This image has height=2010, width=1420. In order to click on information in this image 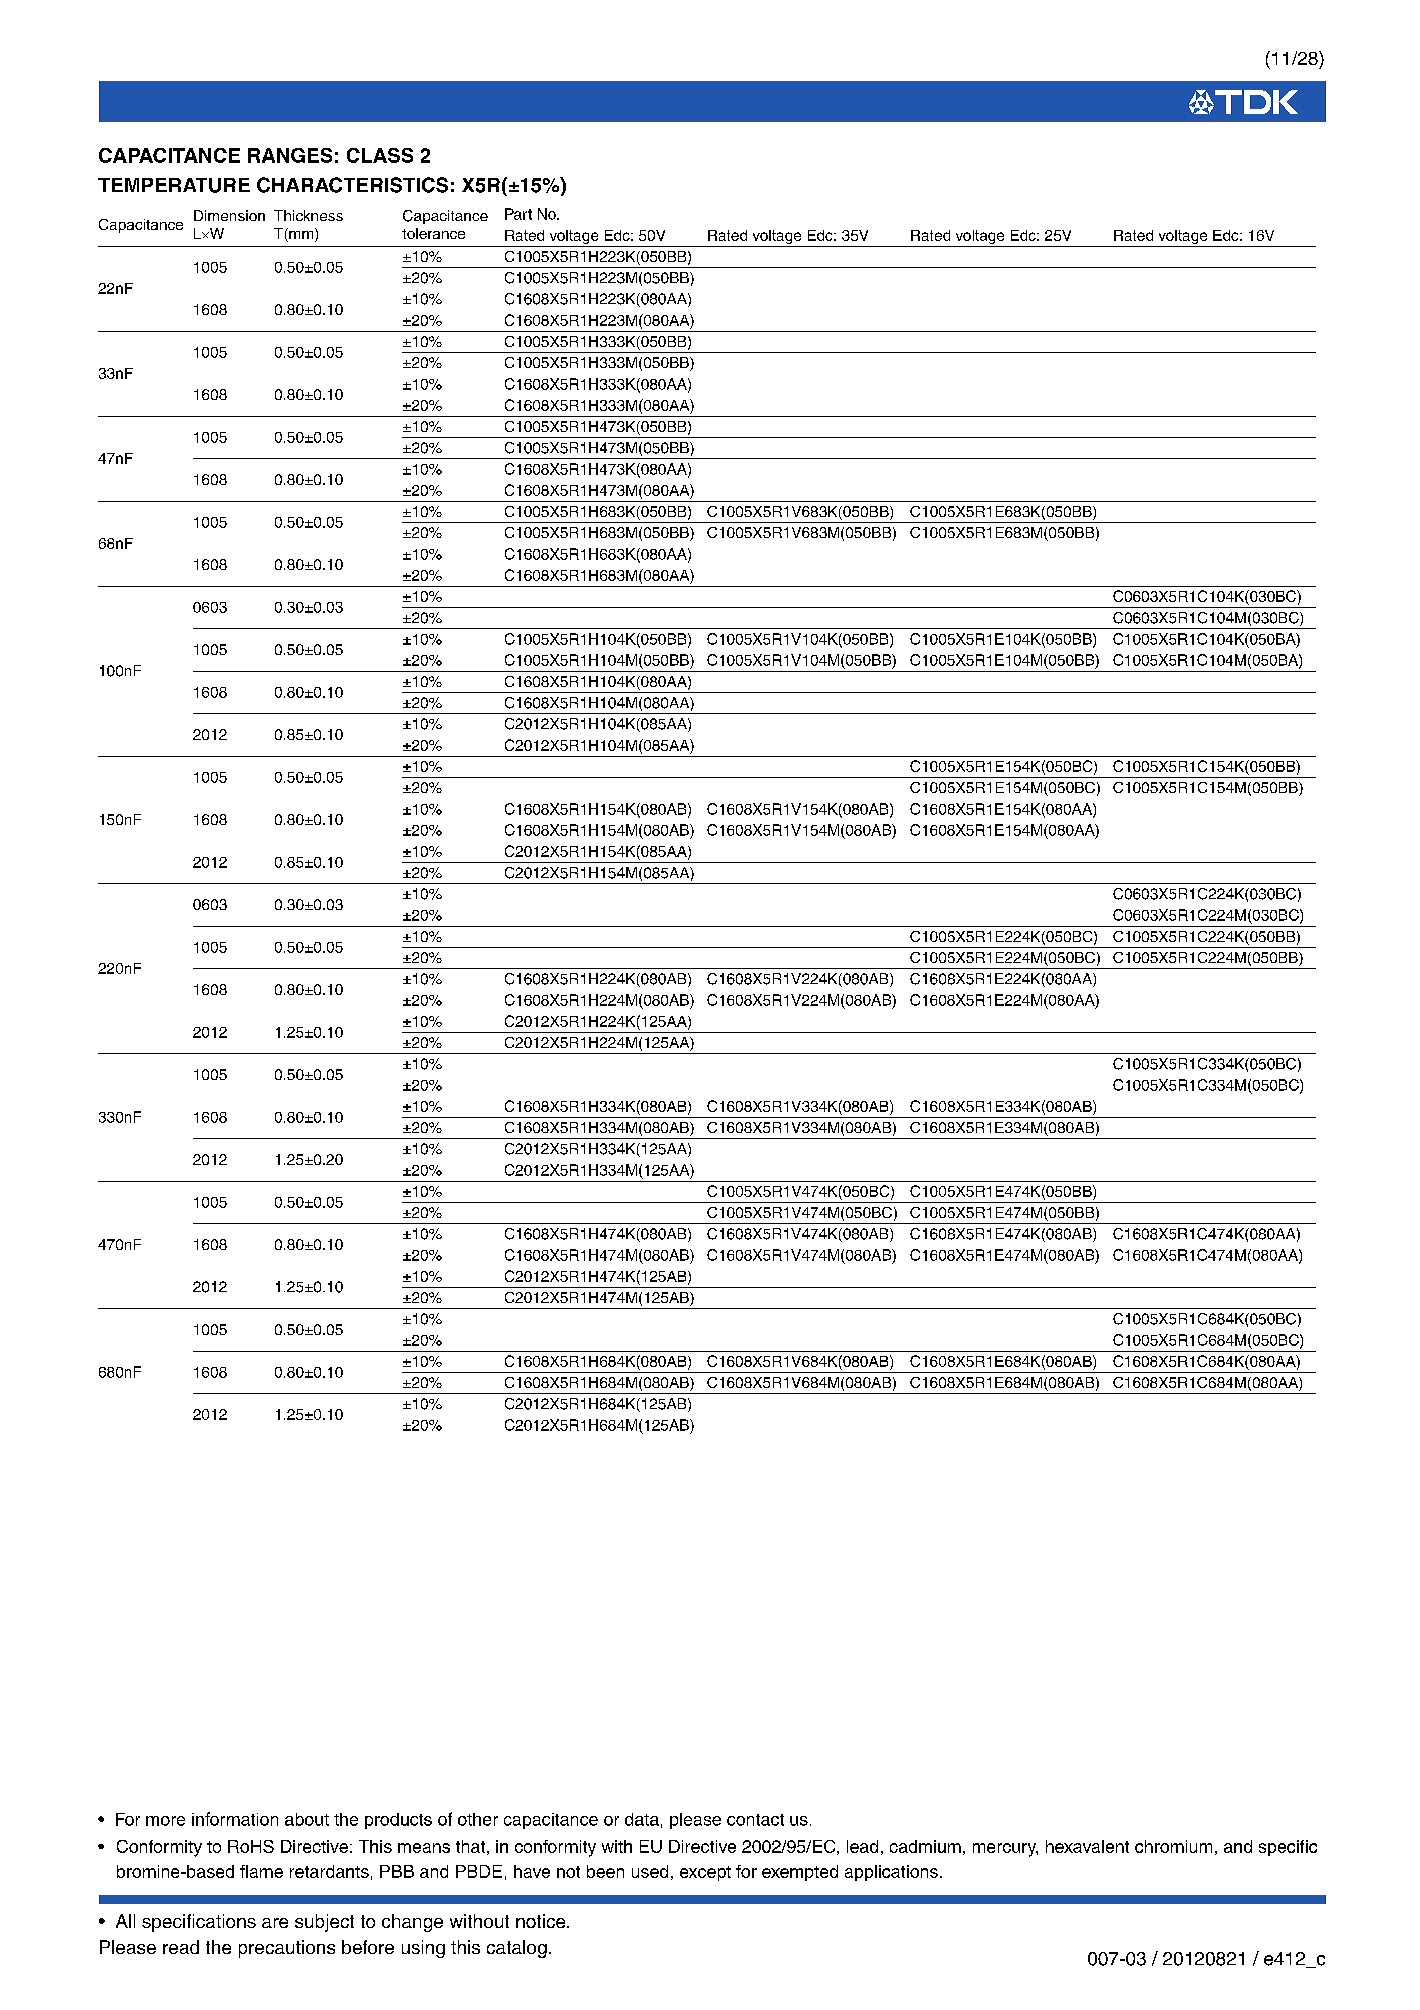, I will do `click(235, 1819)`.
